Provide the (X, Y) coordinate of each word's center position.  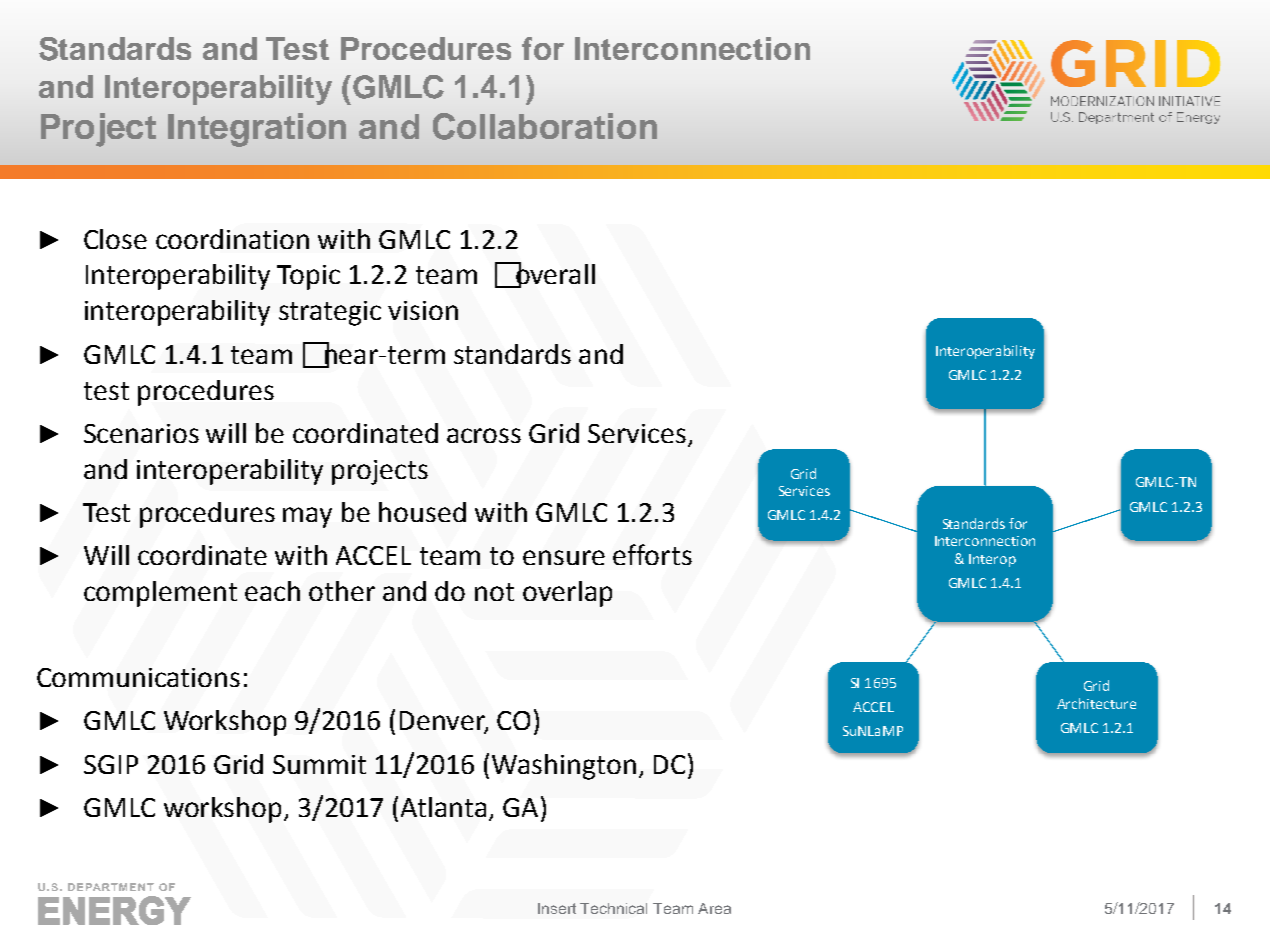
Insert (557, 908)
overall (554, 274)
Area (714, 908)
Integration (257, 130)
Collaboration (545, 126)
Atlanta (443, 807)
